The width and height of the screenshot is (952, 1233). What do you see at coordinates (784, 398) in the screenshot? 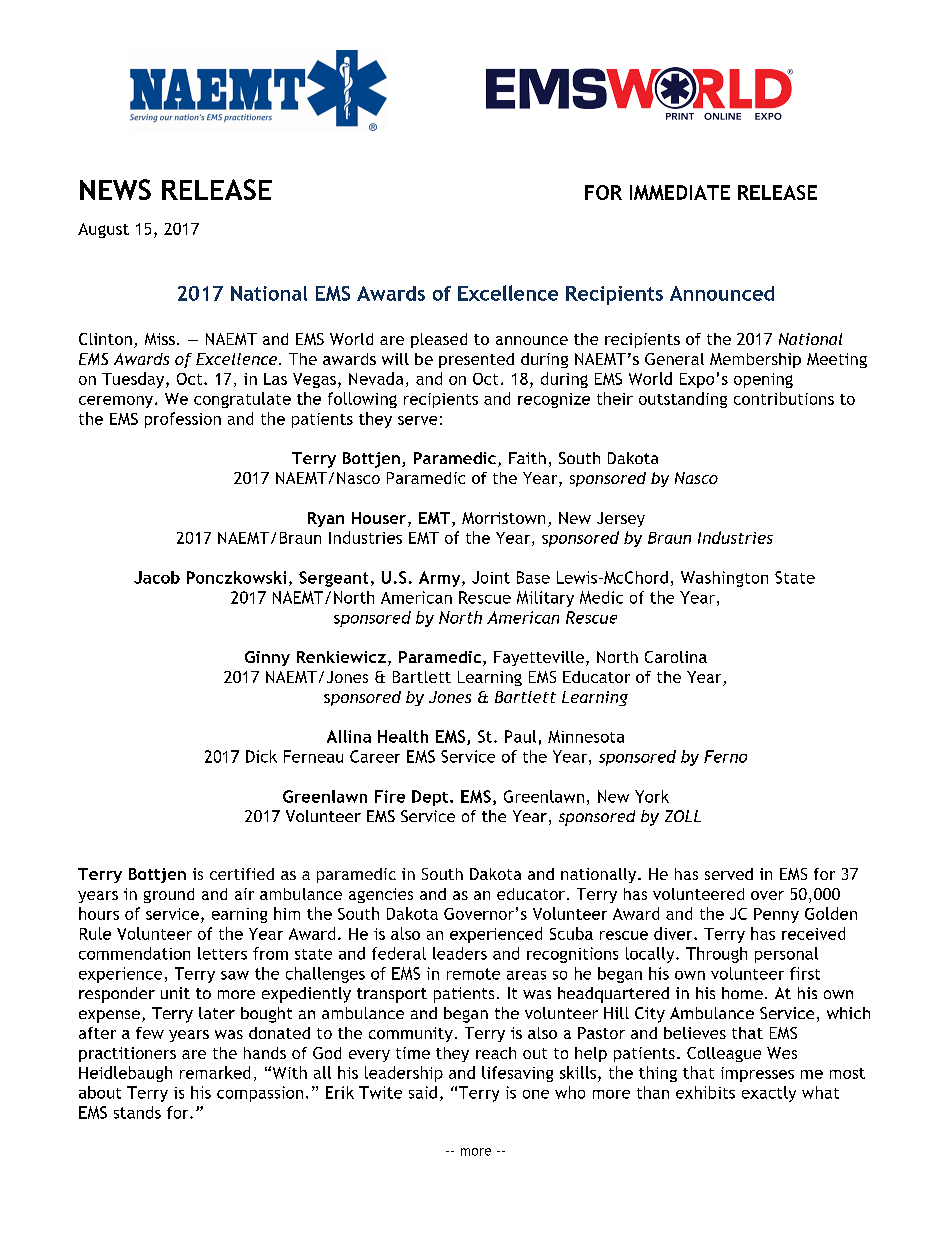
I see `contributions` at bounding box center [784, 398].
